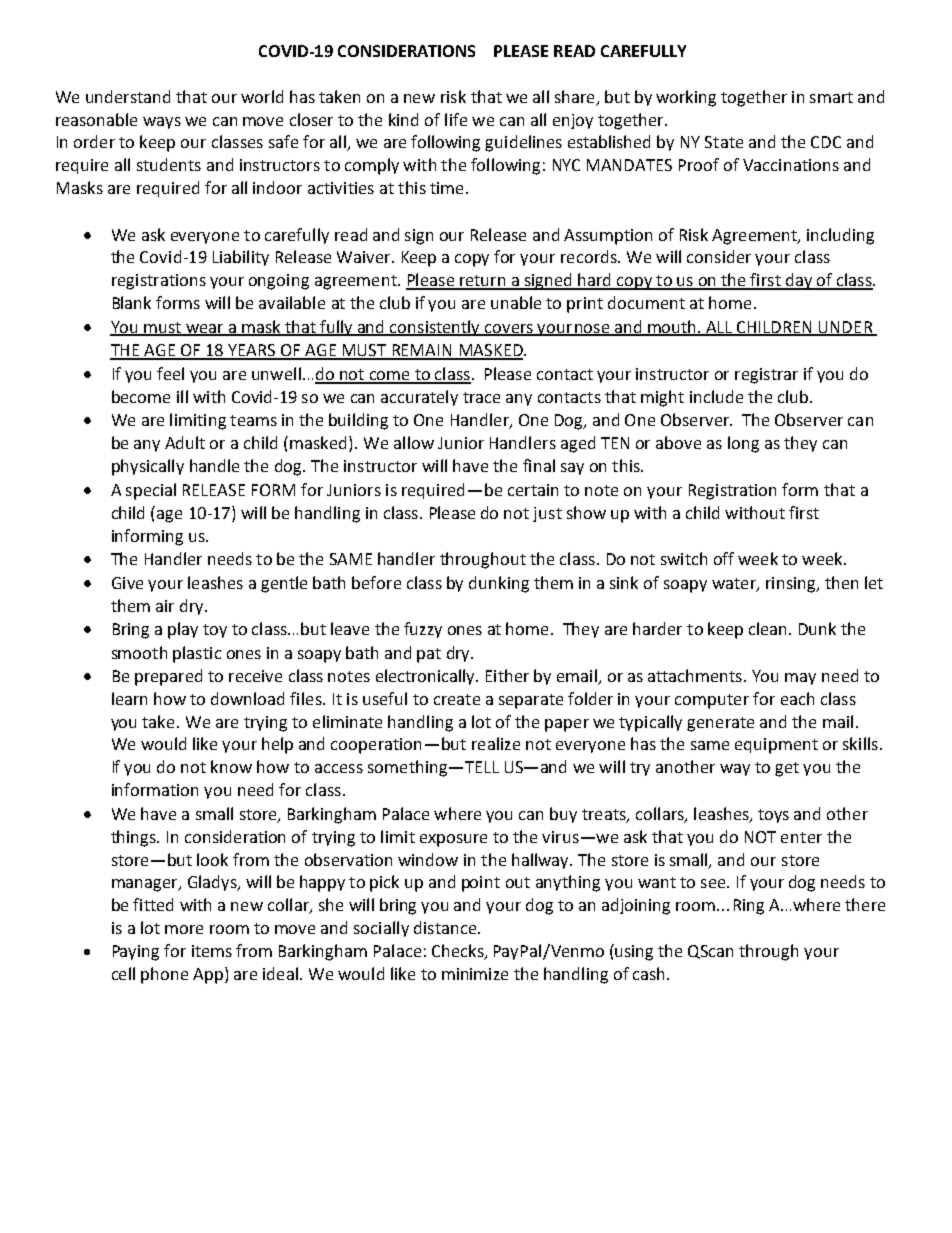 The width and height of the image is (952, 1233). What do you see at coordinates (168, 677) in the image?
I see `prepared` at bounding box center [168, 677].
